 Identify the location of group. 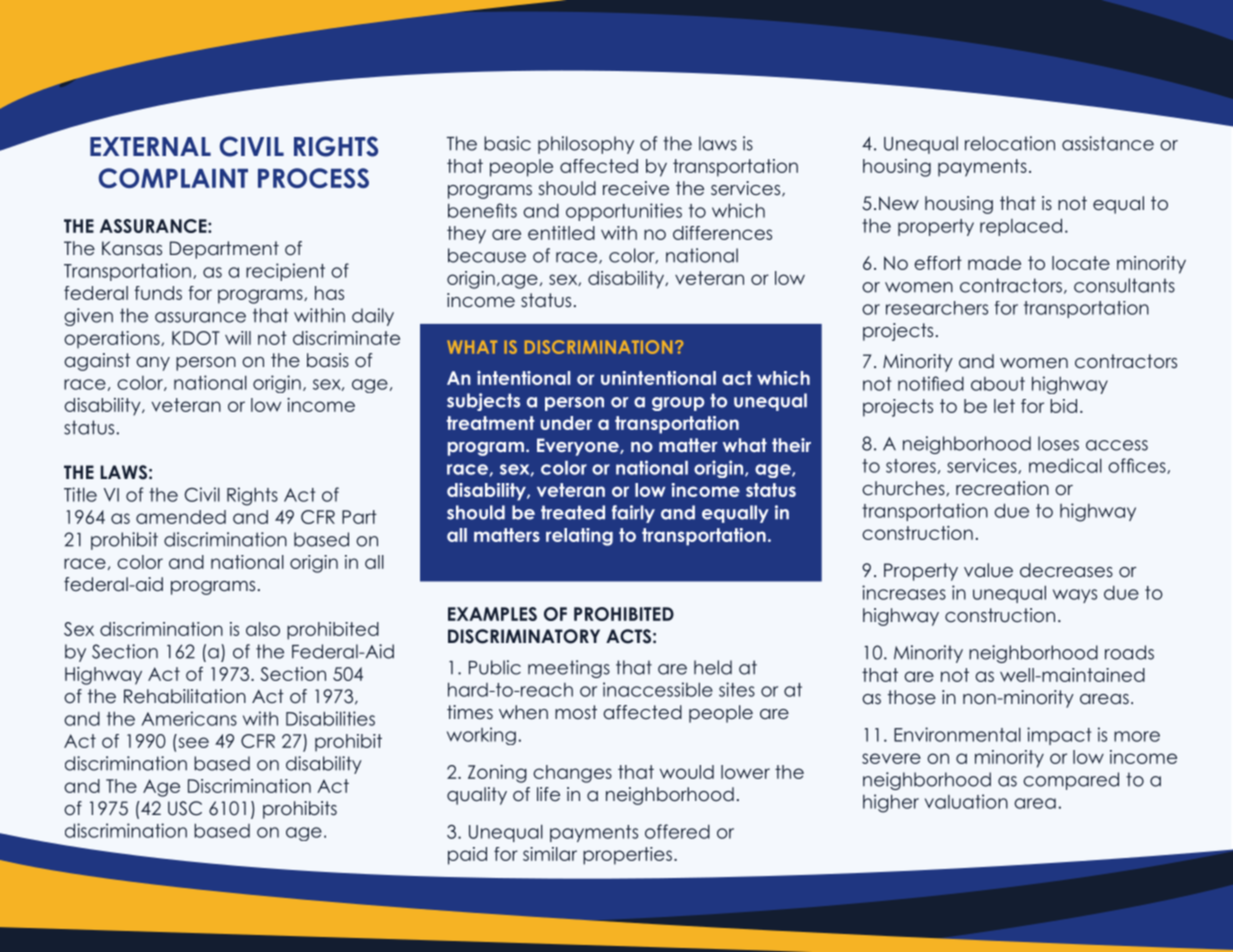
(678, 404).
